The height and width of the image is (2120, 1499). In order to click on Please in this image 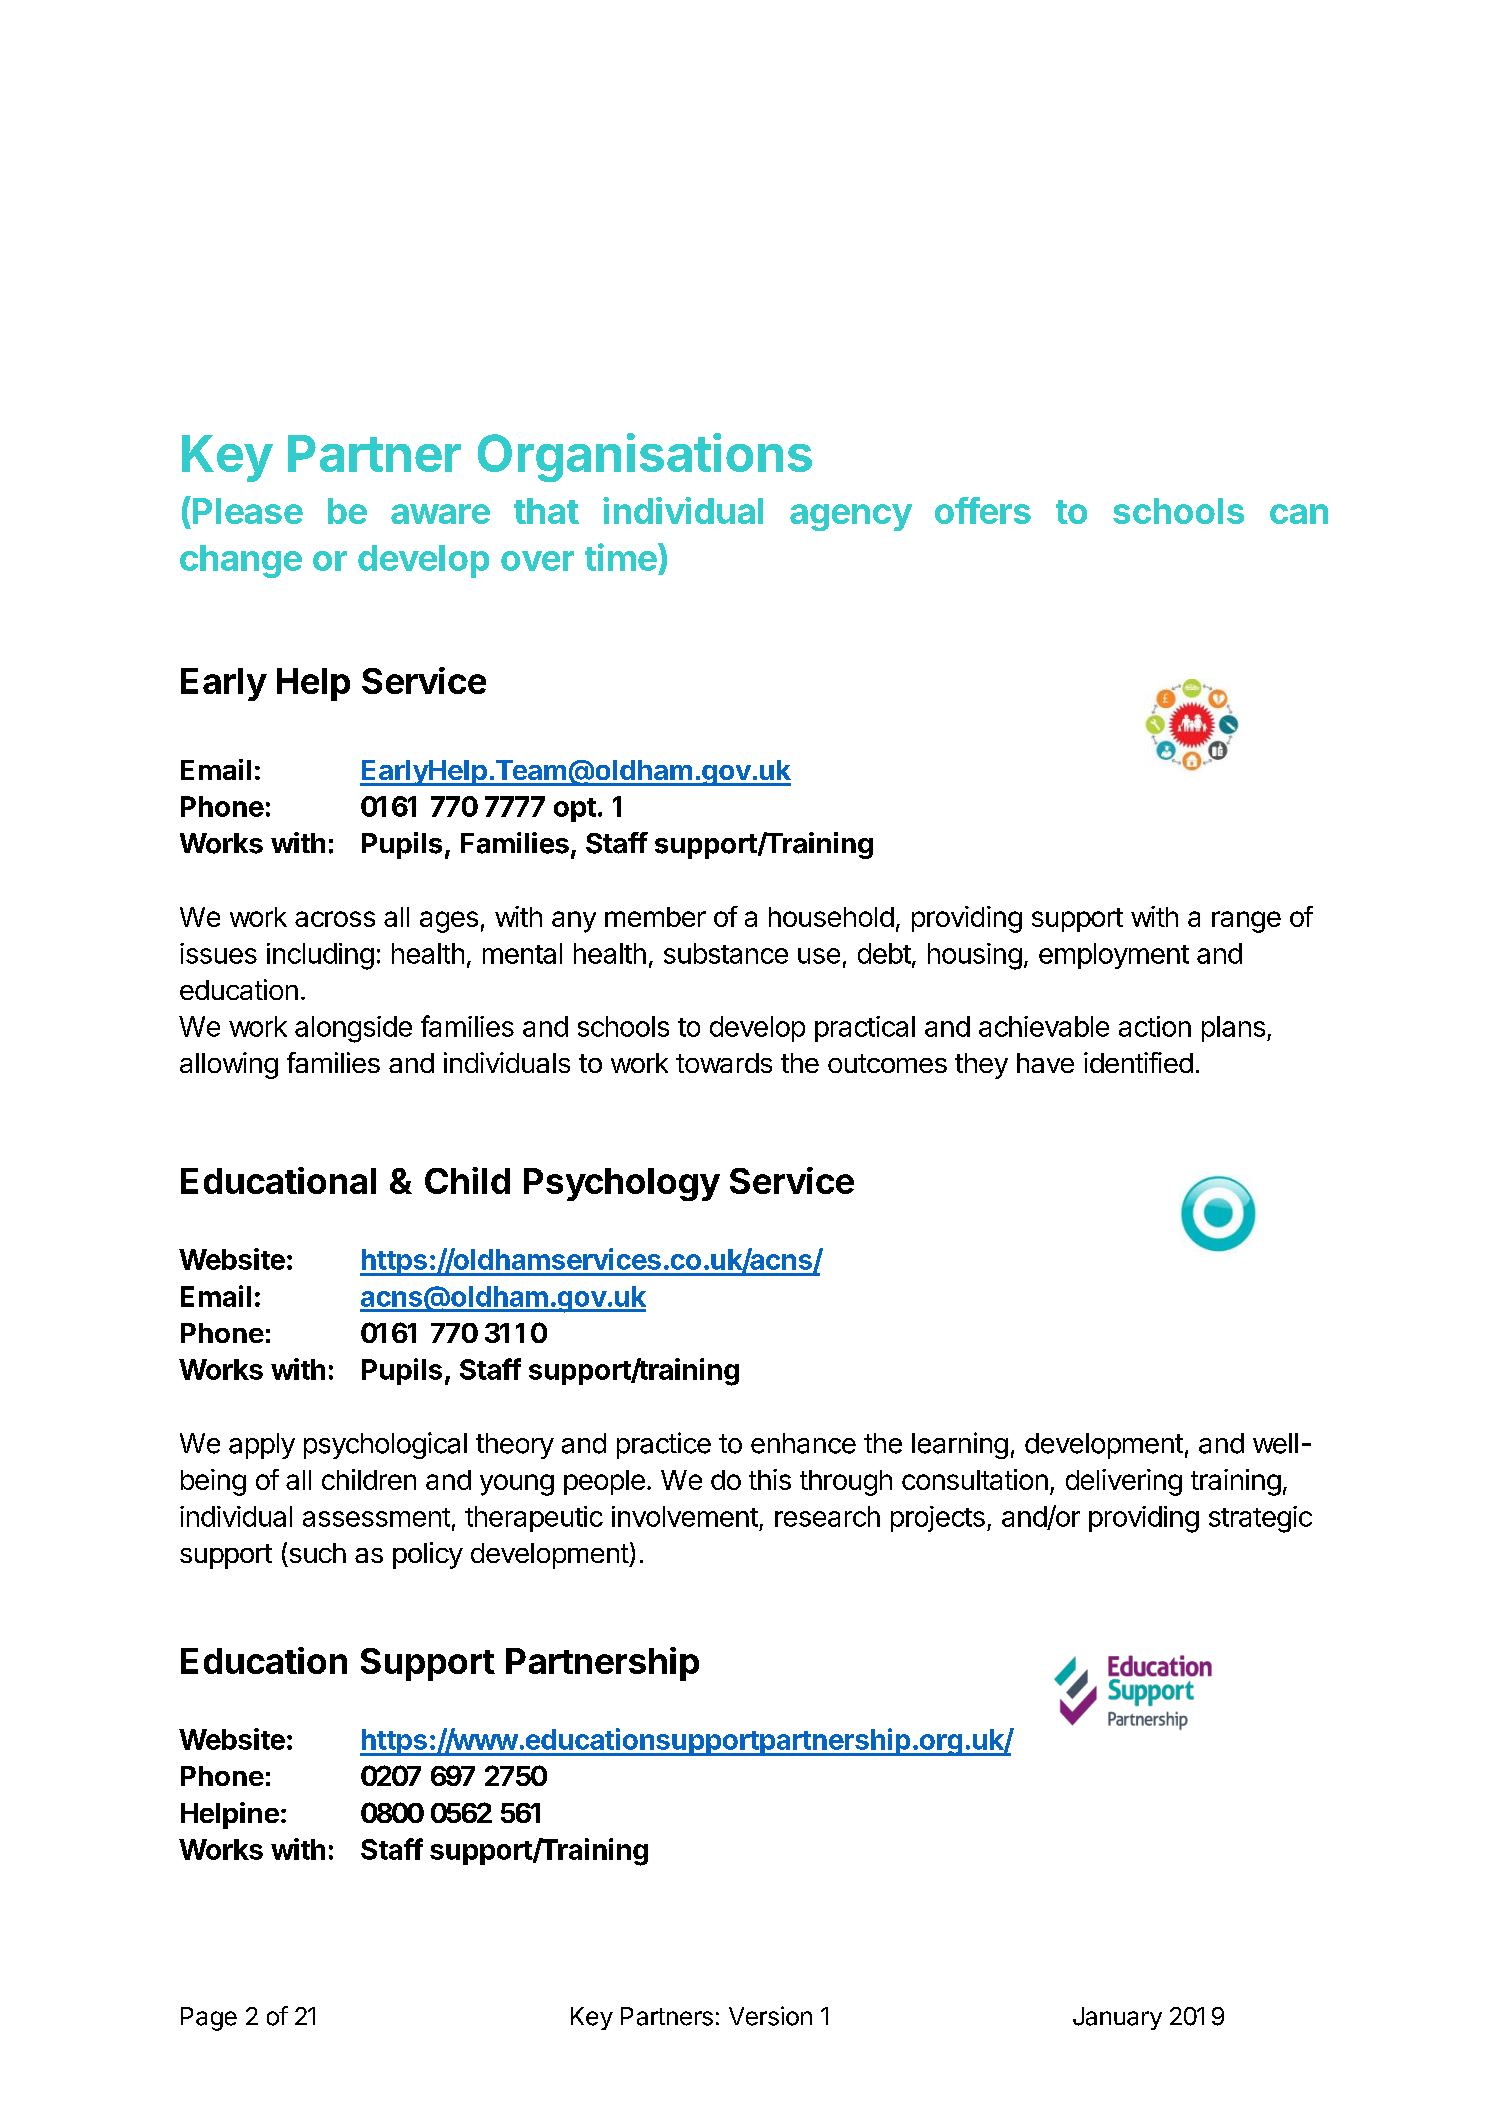, I will do `click(248, 511)`.
